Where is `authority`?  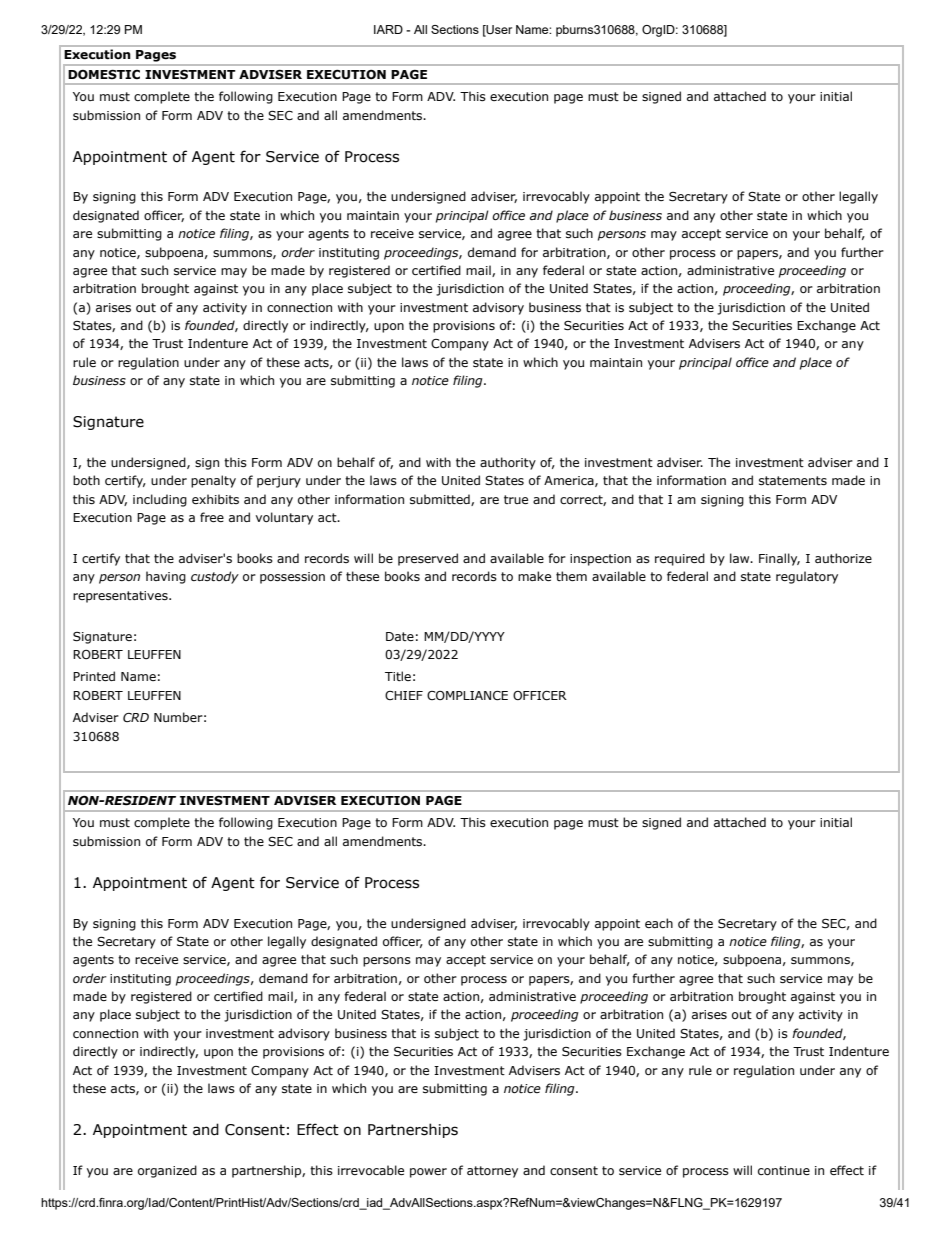 authority is located at coordinates (508, 463).
